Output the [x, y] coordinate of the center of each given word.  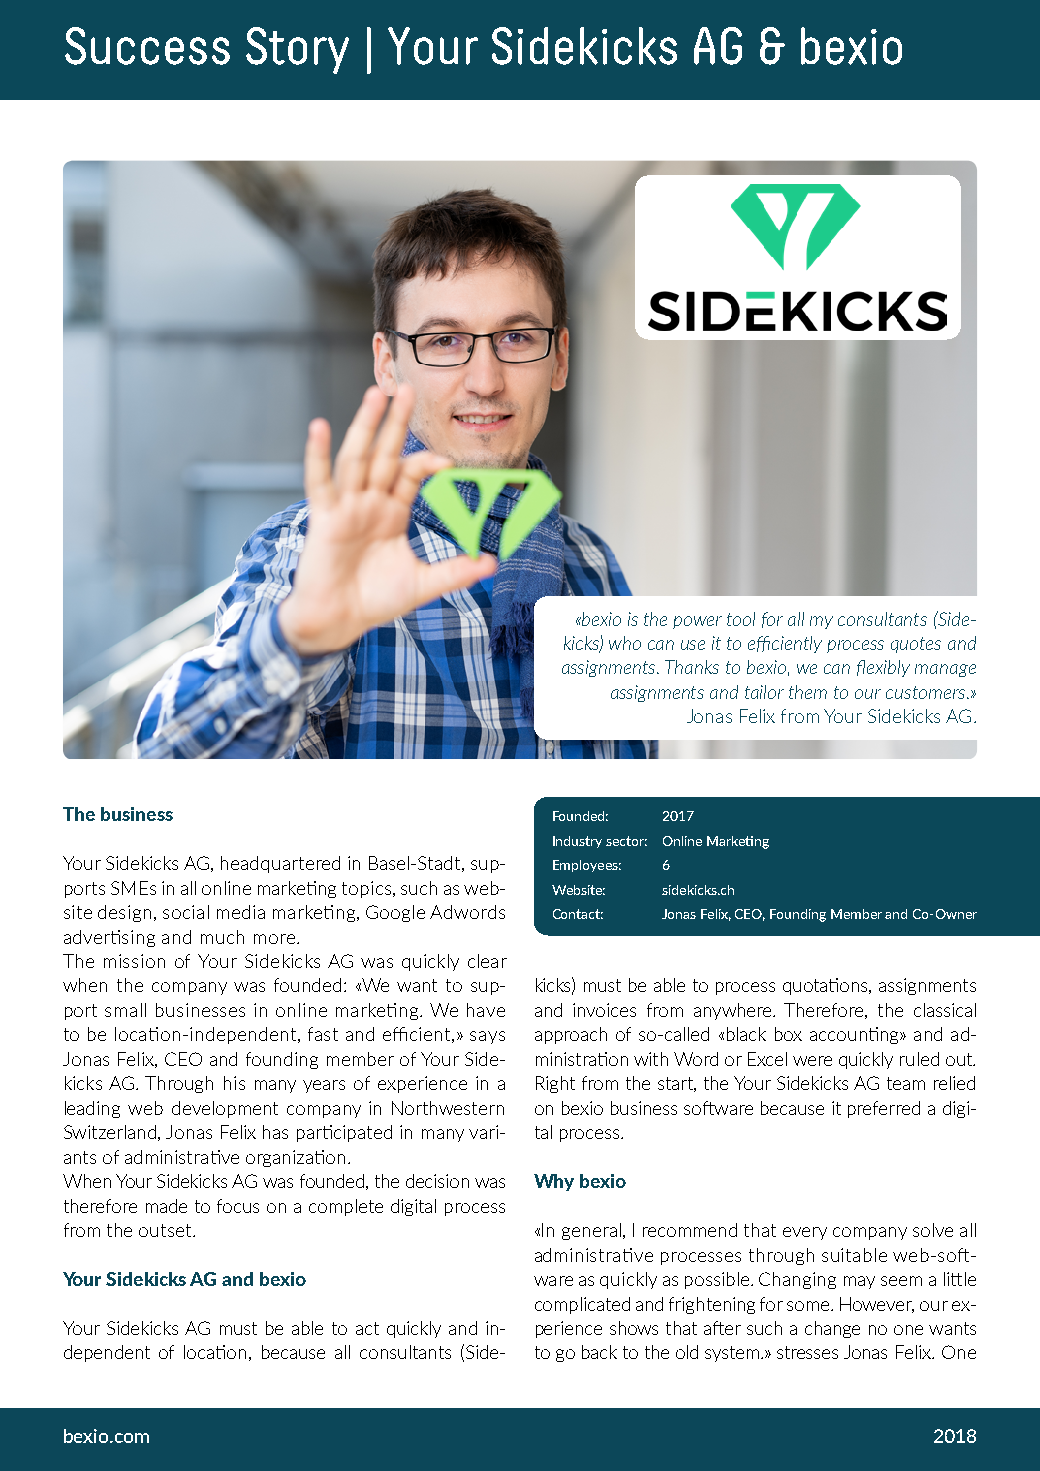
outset [166, 1230]
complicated [582, 1305]
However [877, 1305]
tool [741, 619]
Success [147, 46]
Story [297, 50]
